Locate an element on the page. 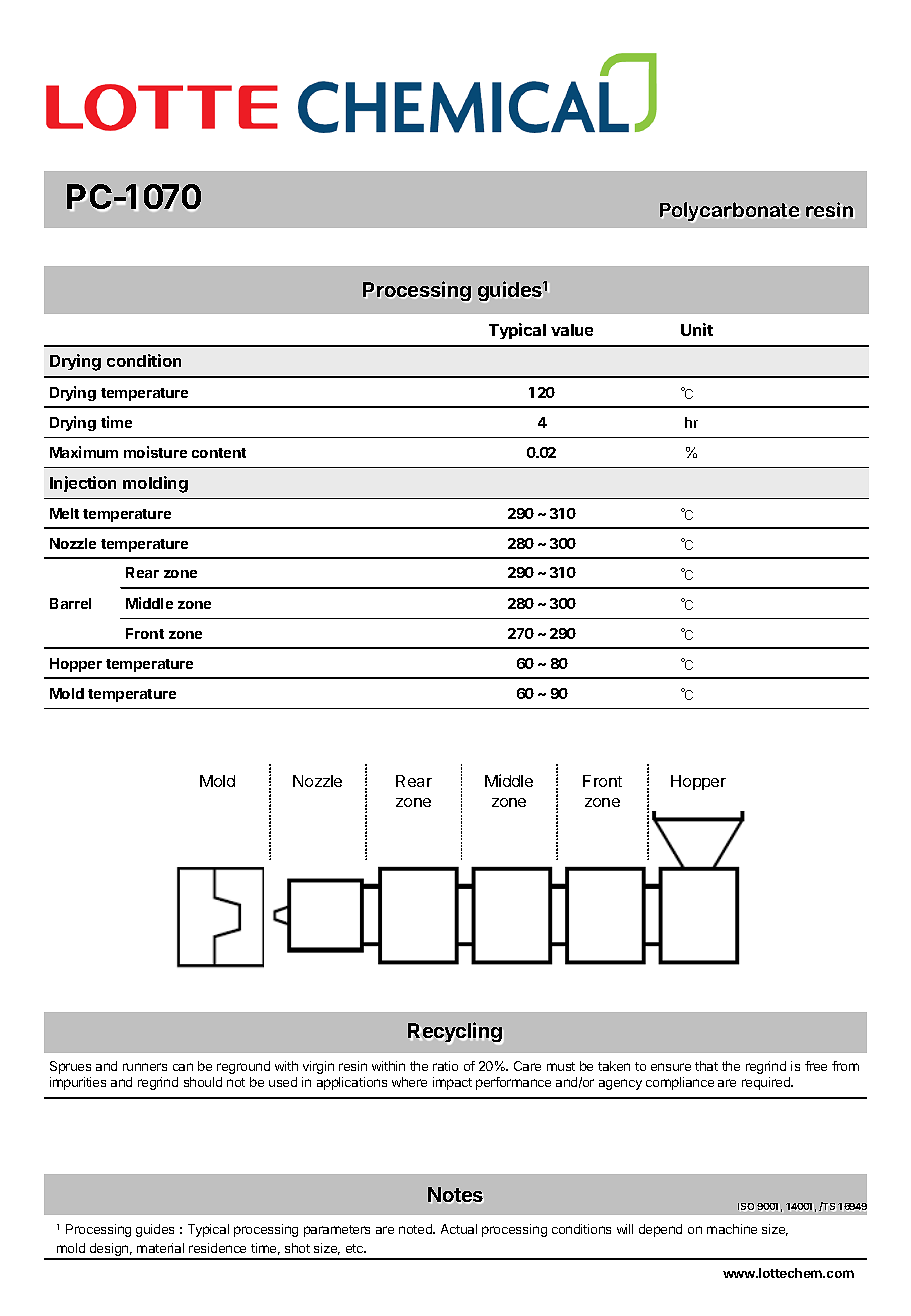 The image size is (911, 1316). value is located at coordinates (572, 330).
